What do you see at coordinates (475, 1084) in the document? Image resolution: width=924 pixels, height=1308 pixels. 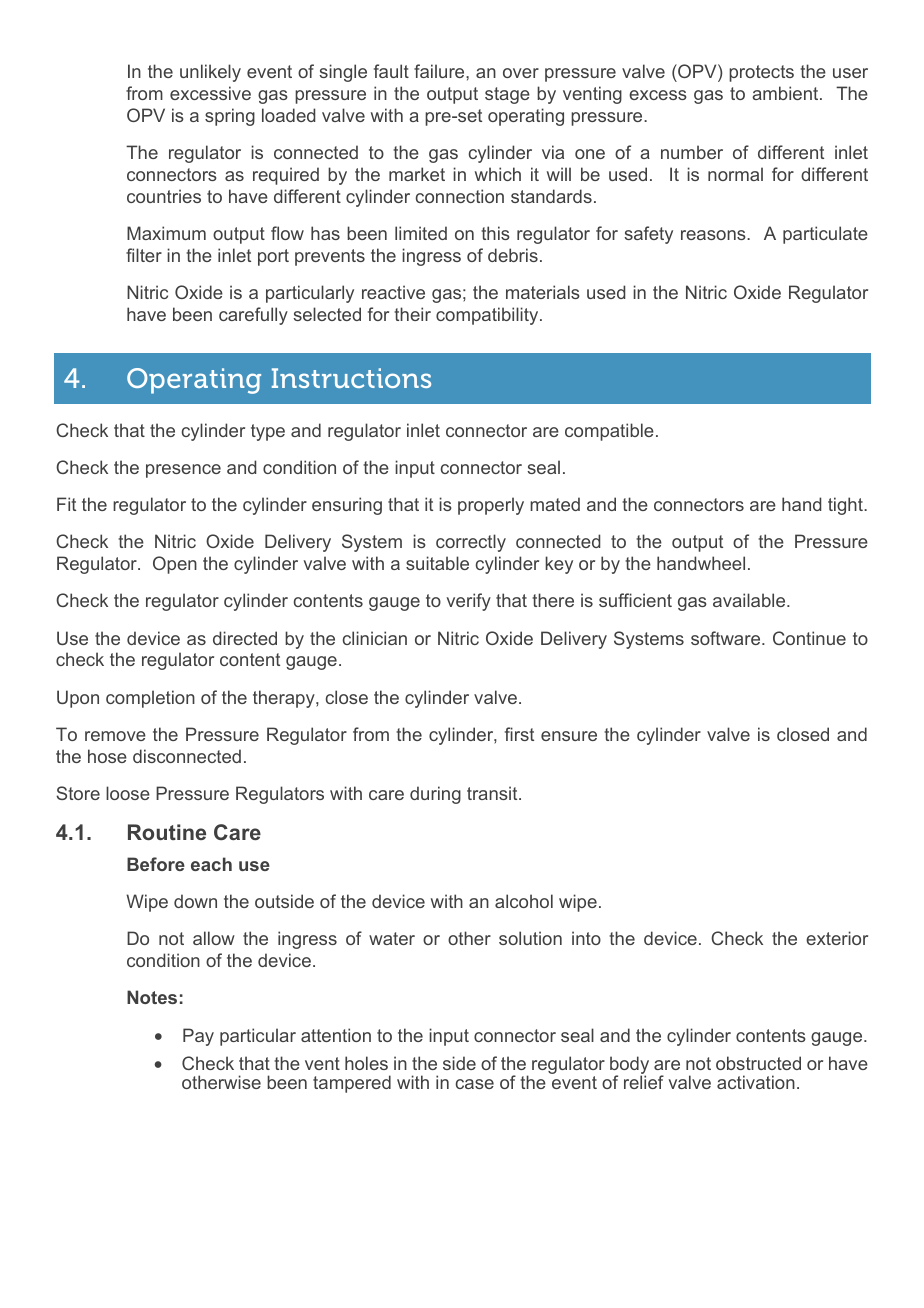 I see `case` at bounding box center [475, 1084].
